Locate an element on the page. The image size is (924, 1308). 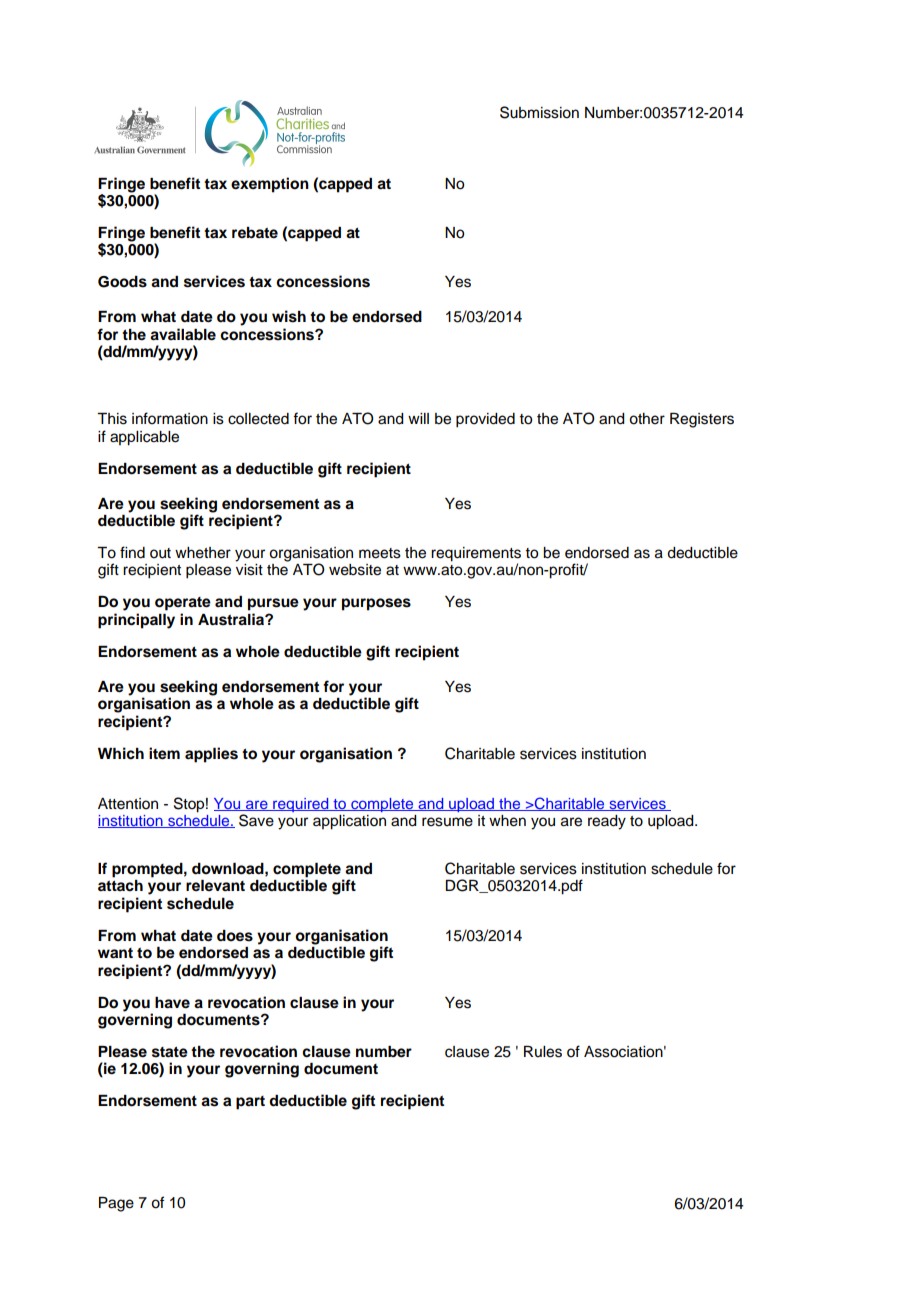
exemption is located at coordinates (270, 185).
